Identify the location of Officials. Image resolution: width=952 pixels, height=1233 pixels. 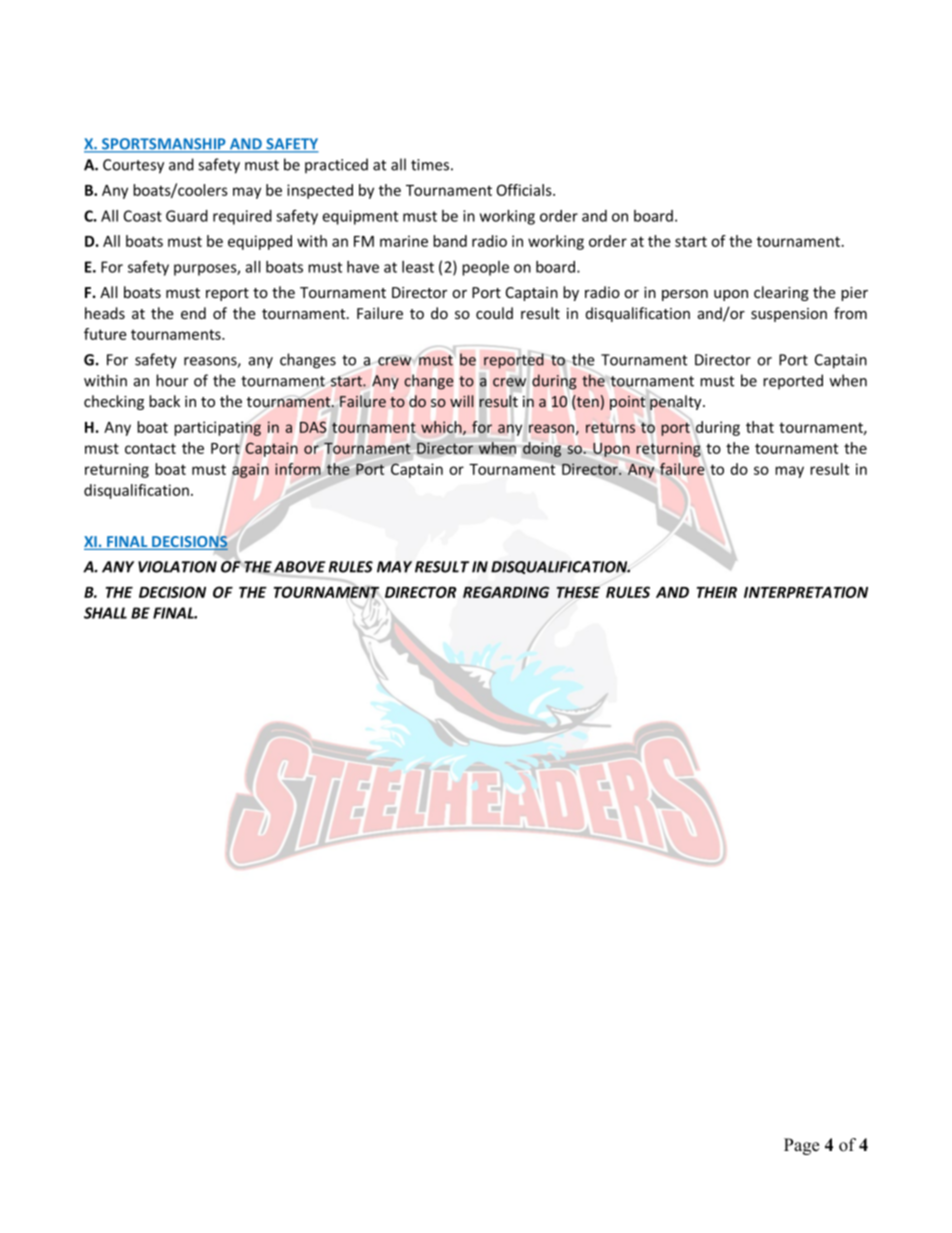
(525, 190).
